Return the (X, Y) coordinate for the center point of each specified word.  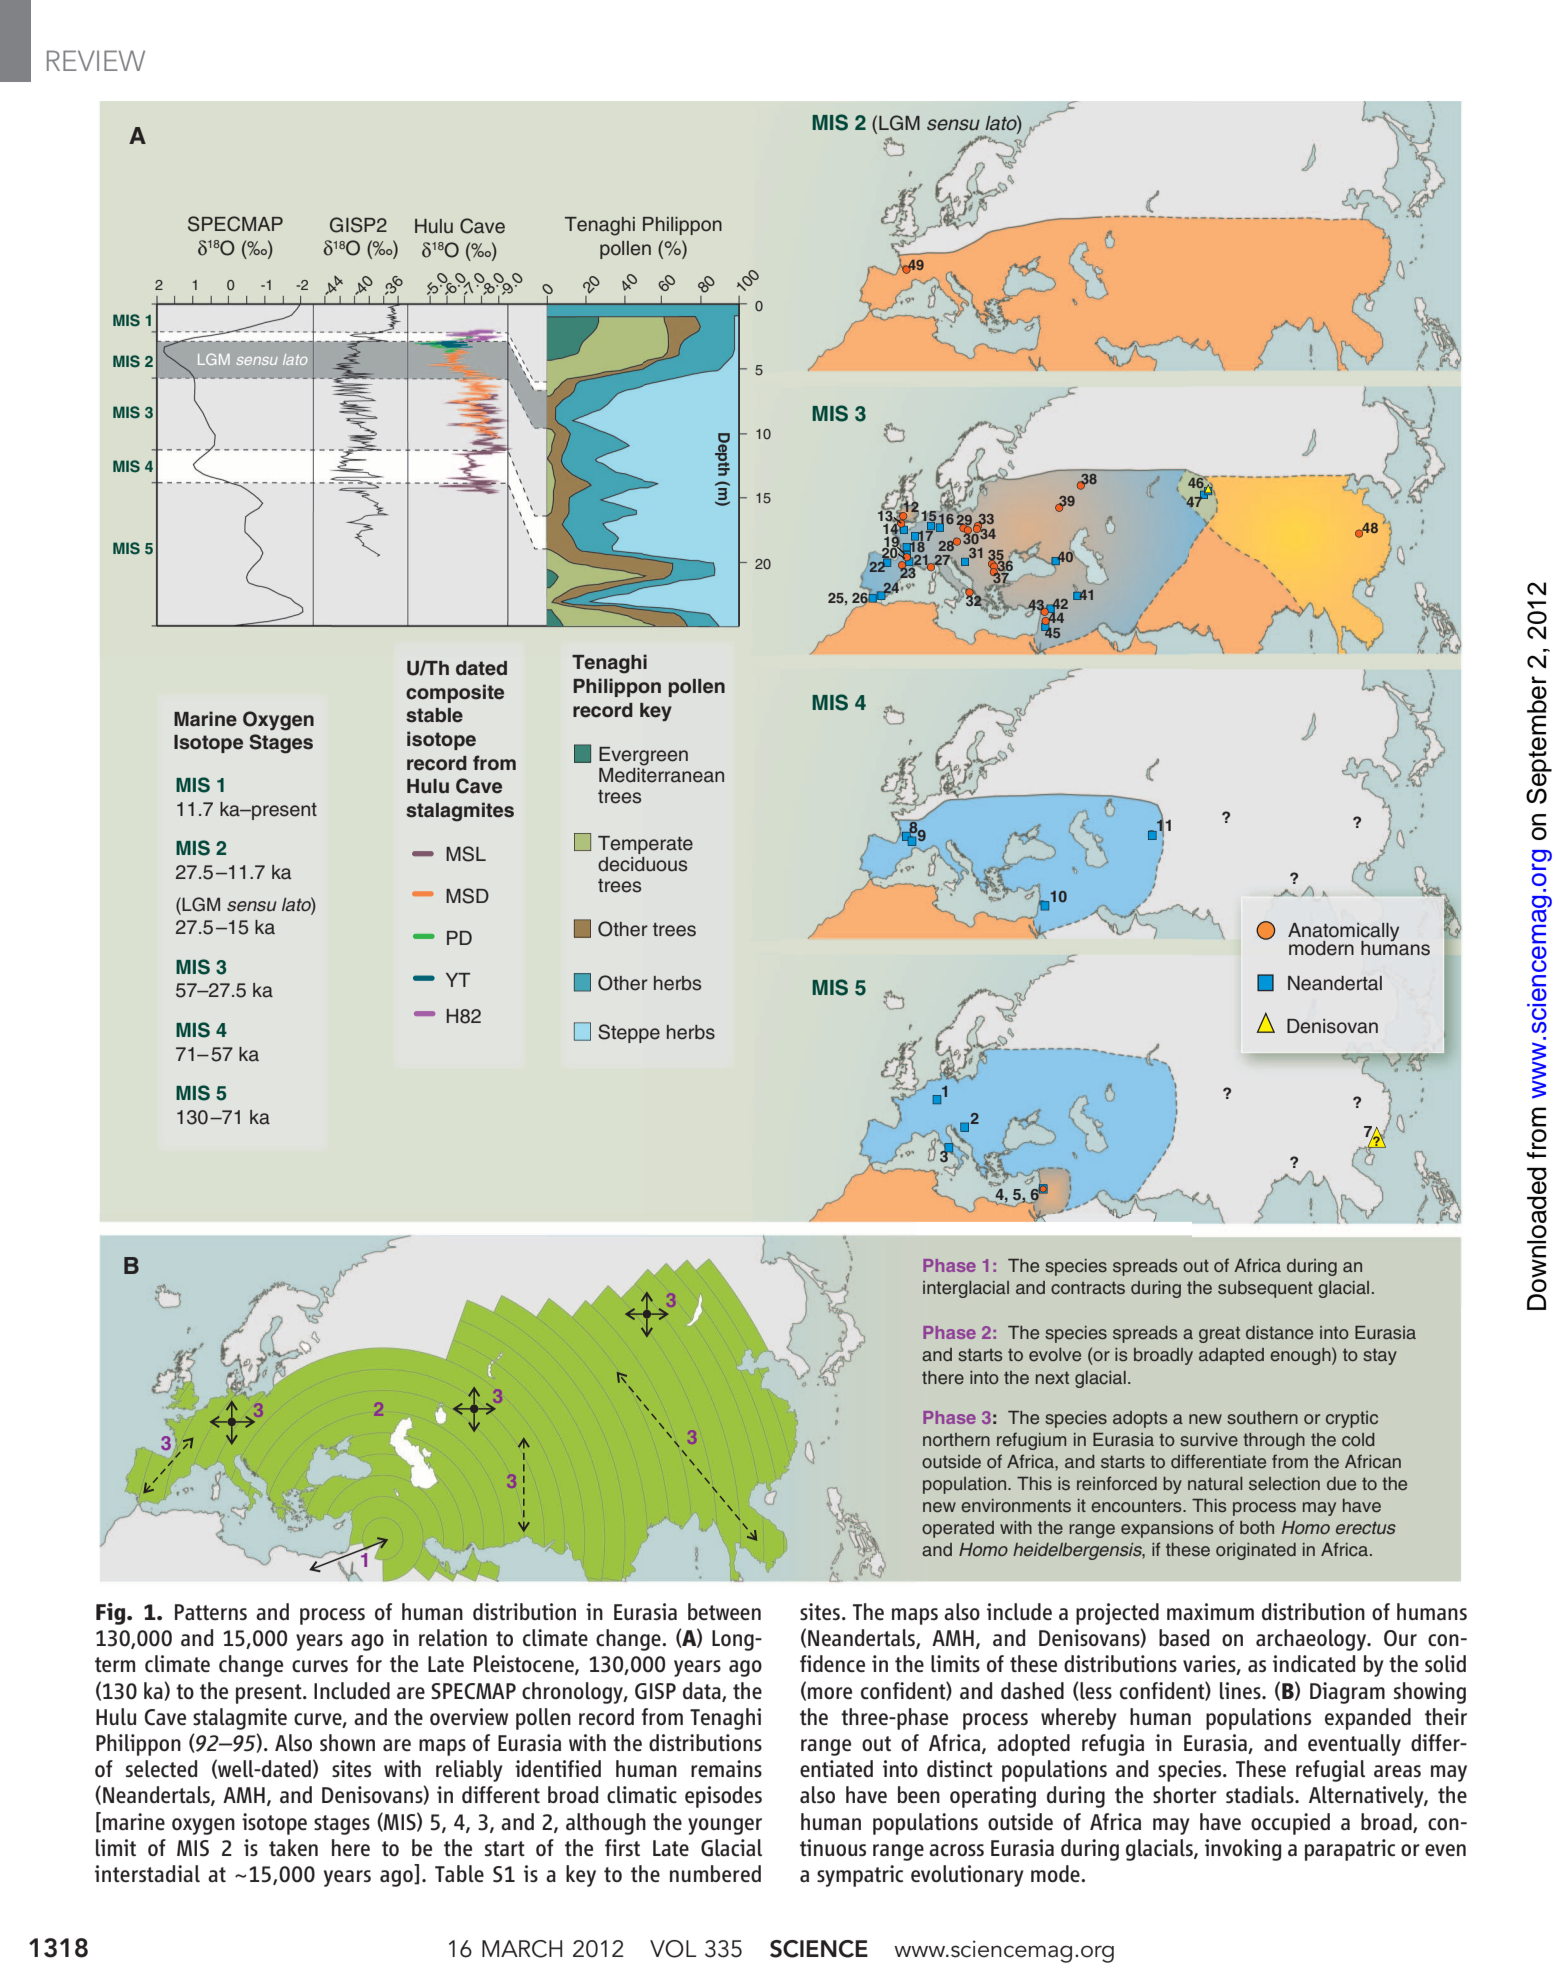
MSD (467, 896)
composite (455, 693)
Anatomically (1343, 933)
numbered (715, 1873)
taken (293, 1847)
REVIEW (96, 60)
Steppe (629, 1033)
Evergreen (643, 756)
